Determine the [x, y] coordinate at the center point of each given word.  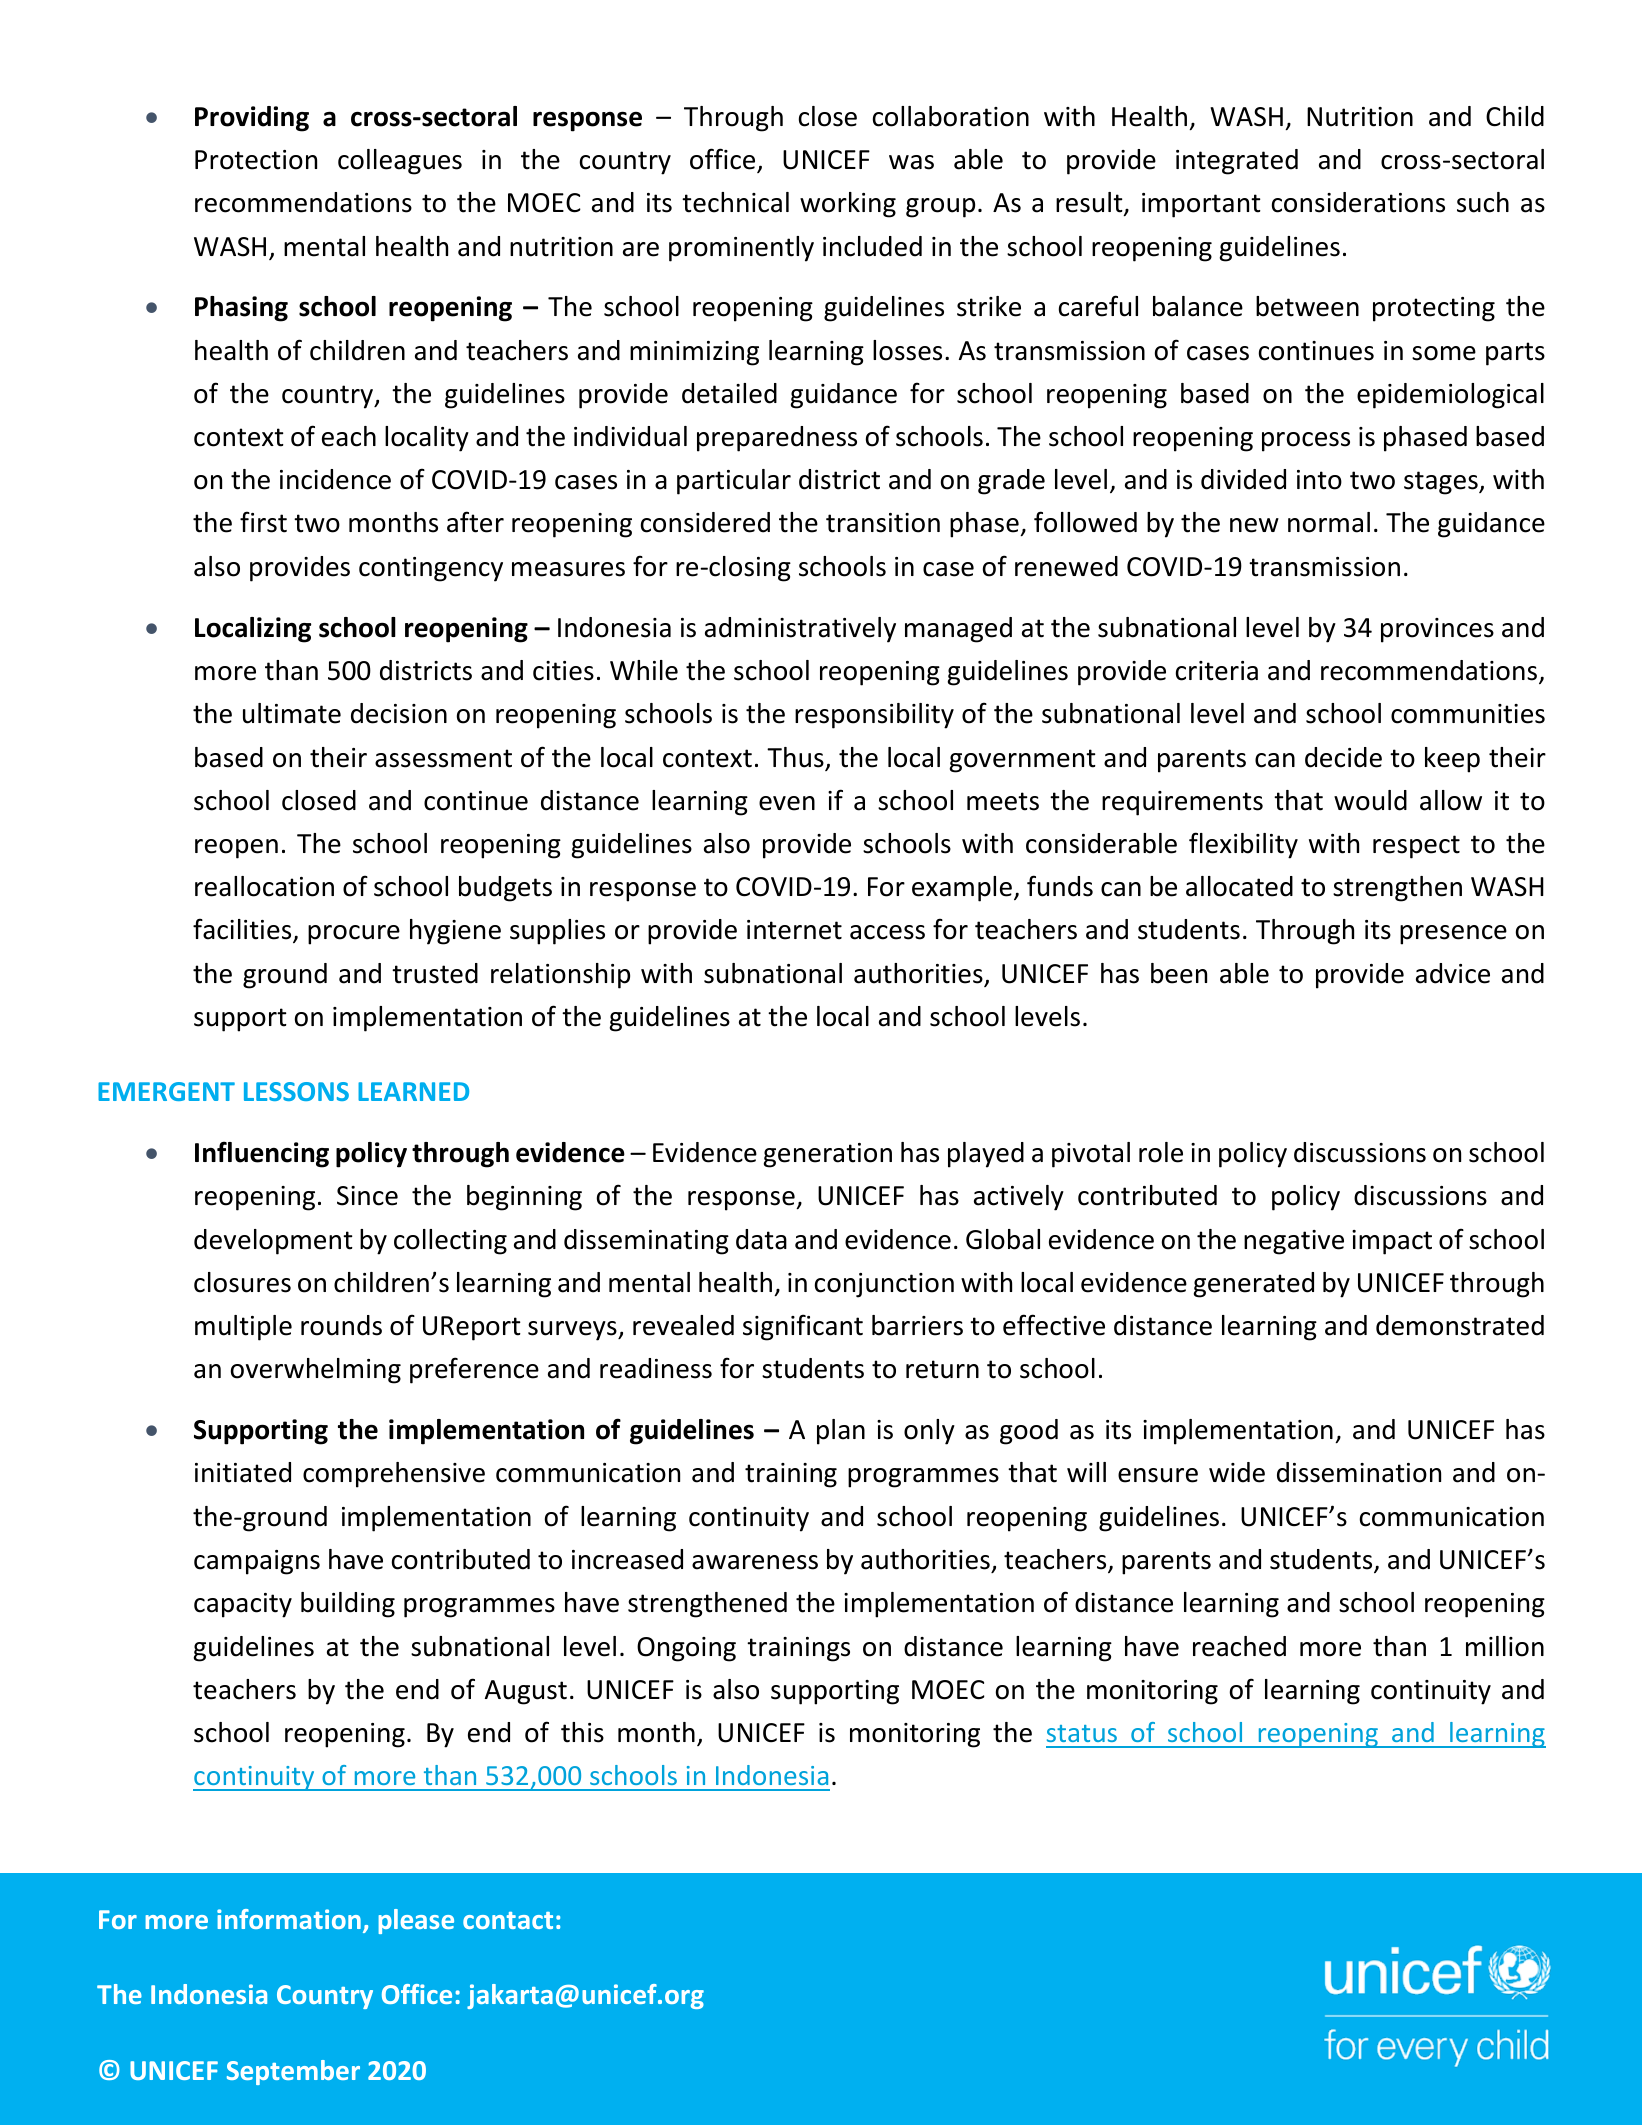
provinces [1437, 630]
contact [508, 1920]
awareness [755, 1562]
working [848, 205]
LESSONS [296, 1091]
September [293, 2072]
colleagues [400, 162]
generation [827, 1155]
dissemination [1359, 1472]
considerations [1358, 202]
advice [1453, 973]
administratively [800, 630]
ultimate [292, 713]
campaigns [257, 1562]
